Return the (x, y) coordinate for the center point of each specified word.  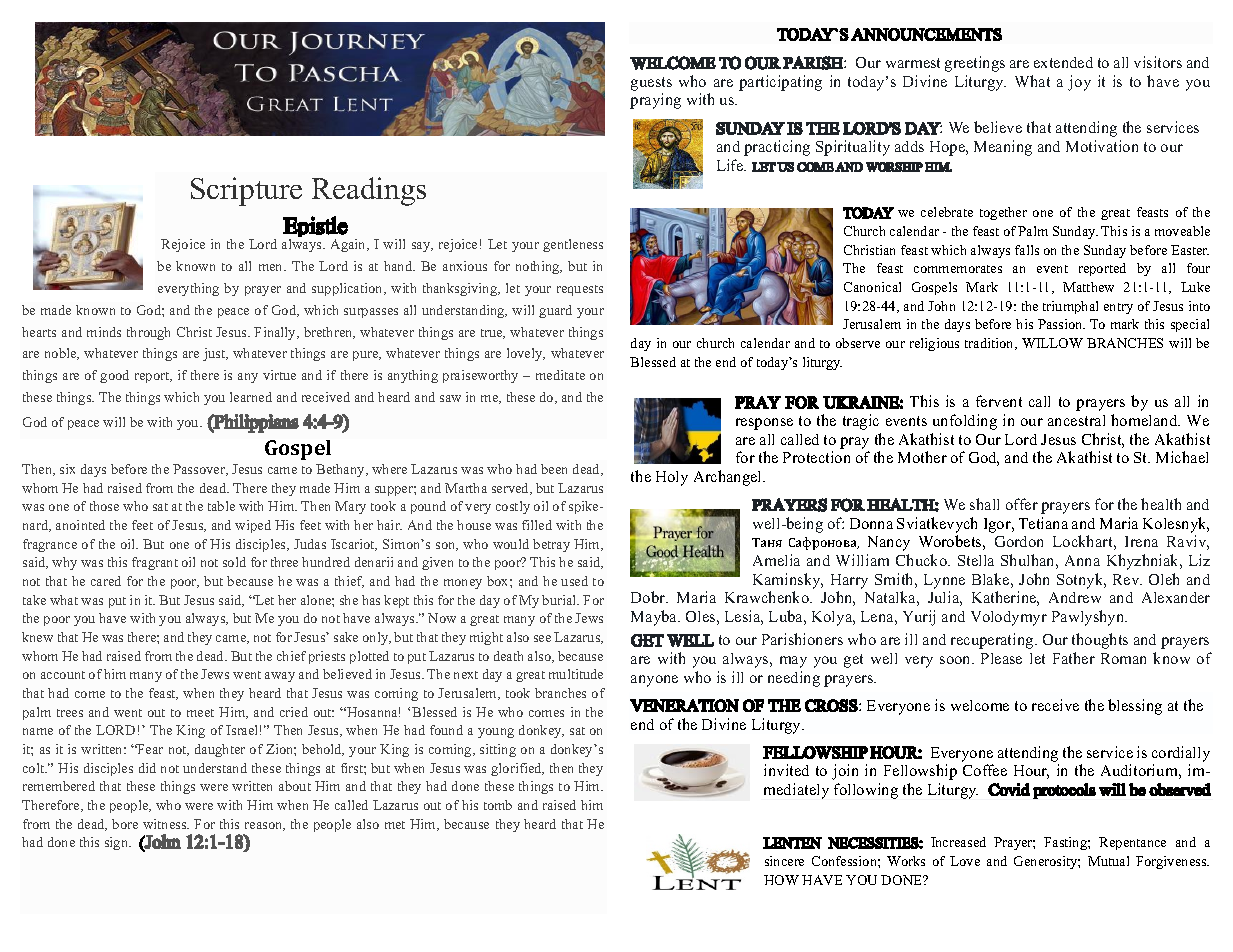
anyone (654, 681)
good (114, 376)
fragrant (155, 563)
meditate (560, 375)
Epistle (315, 228)
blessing (1135, 707)
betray (551, 545)
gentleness (573, 245)
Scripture (246, 191)
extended (1063, 62)
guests (651, 84)
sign (118, 843)
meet (200, 713)
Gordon (1019, 541)
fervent (999, 401)
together (1003, 213)
